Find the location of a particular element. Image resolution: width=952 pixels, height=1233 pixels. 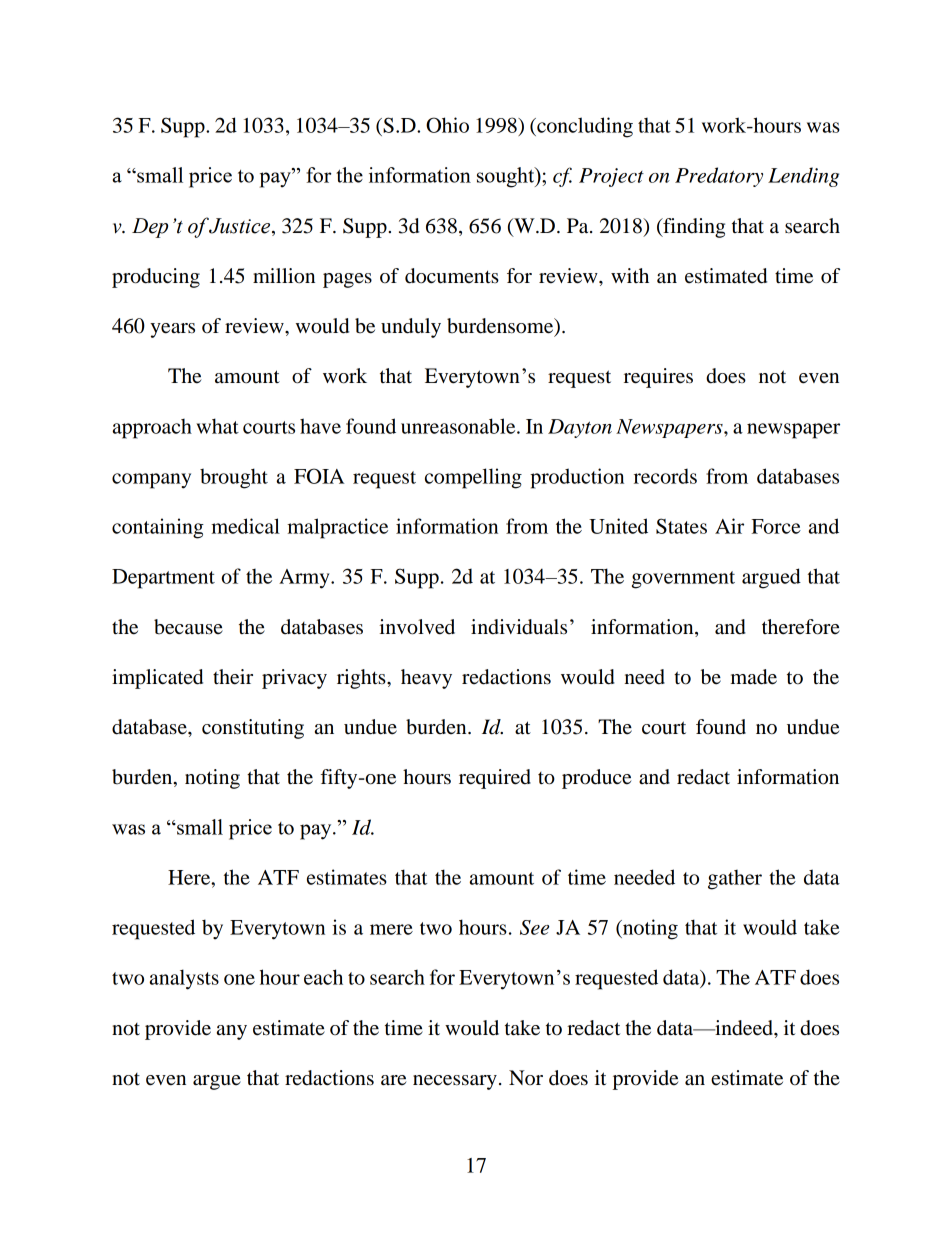

Ohio is located at coordinates (447, 125).
